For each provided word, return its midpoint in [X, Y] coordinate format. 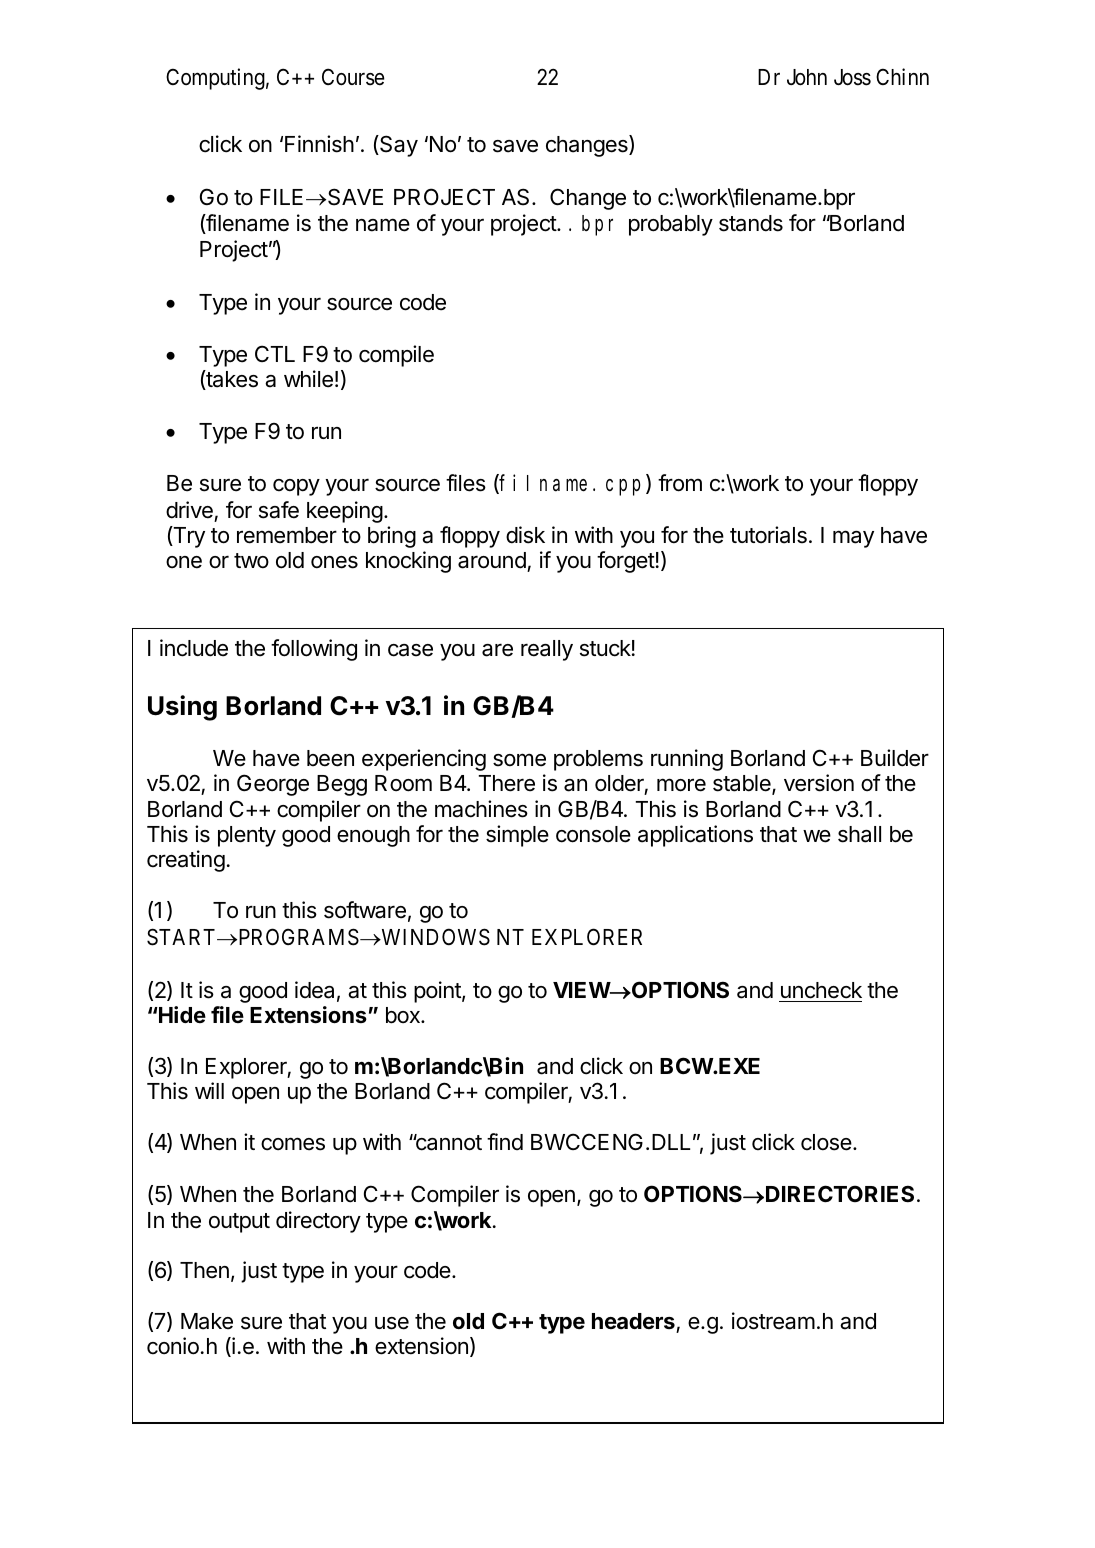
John [807, 77]
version [819, 783]
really [547, 650]
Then [204, 1270]
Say [398, 146]
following [314, 650]
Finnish [319, 144]
